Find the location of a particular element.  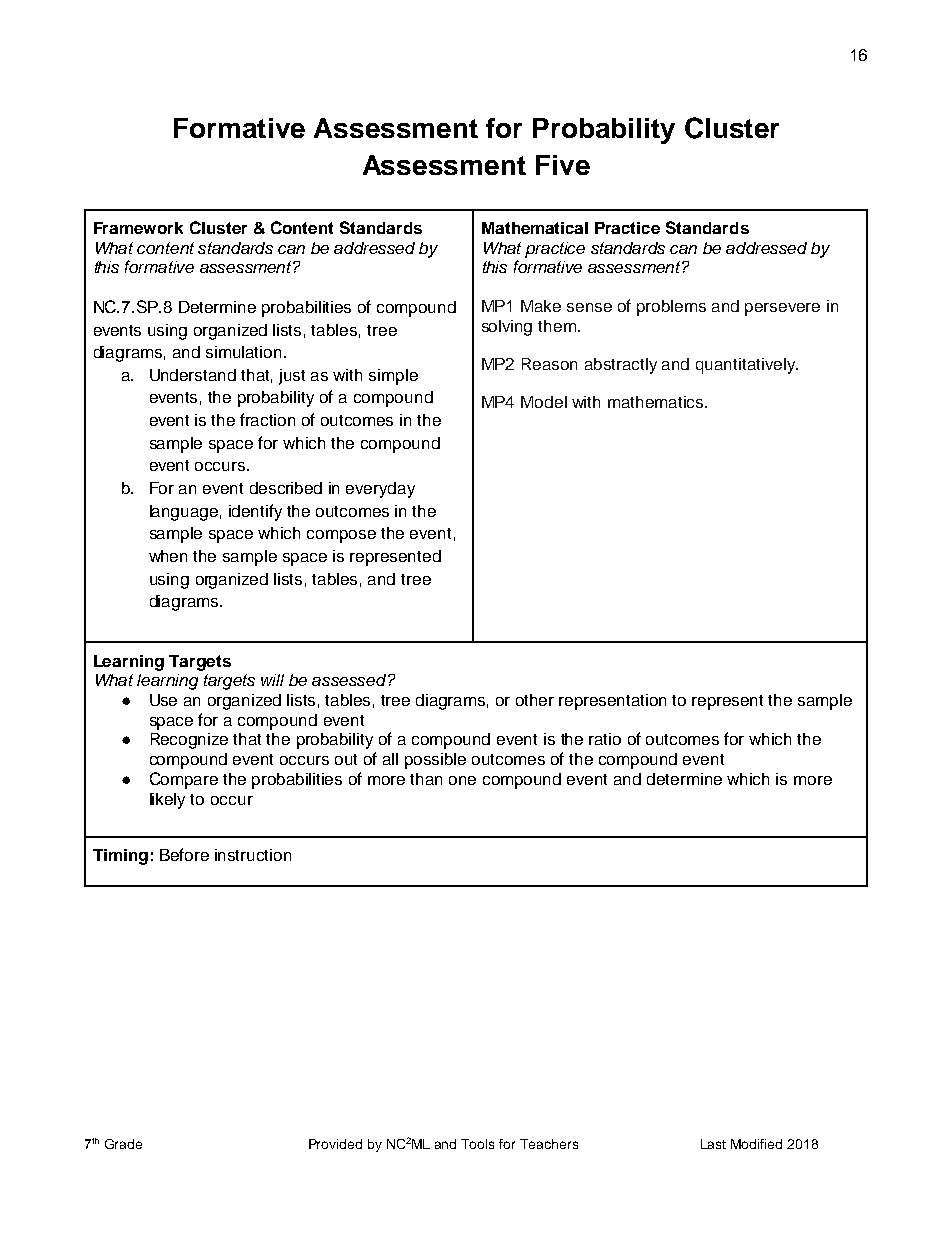

simple is located at coordinates (393, 377).
